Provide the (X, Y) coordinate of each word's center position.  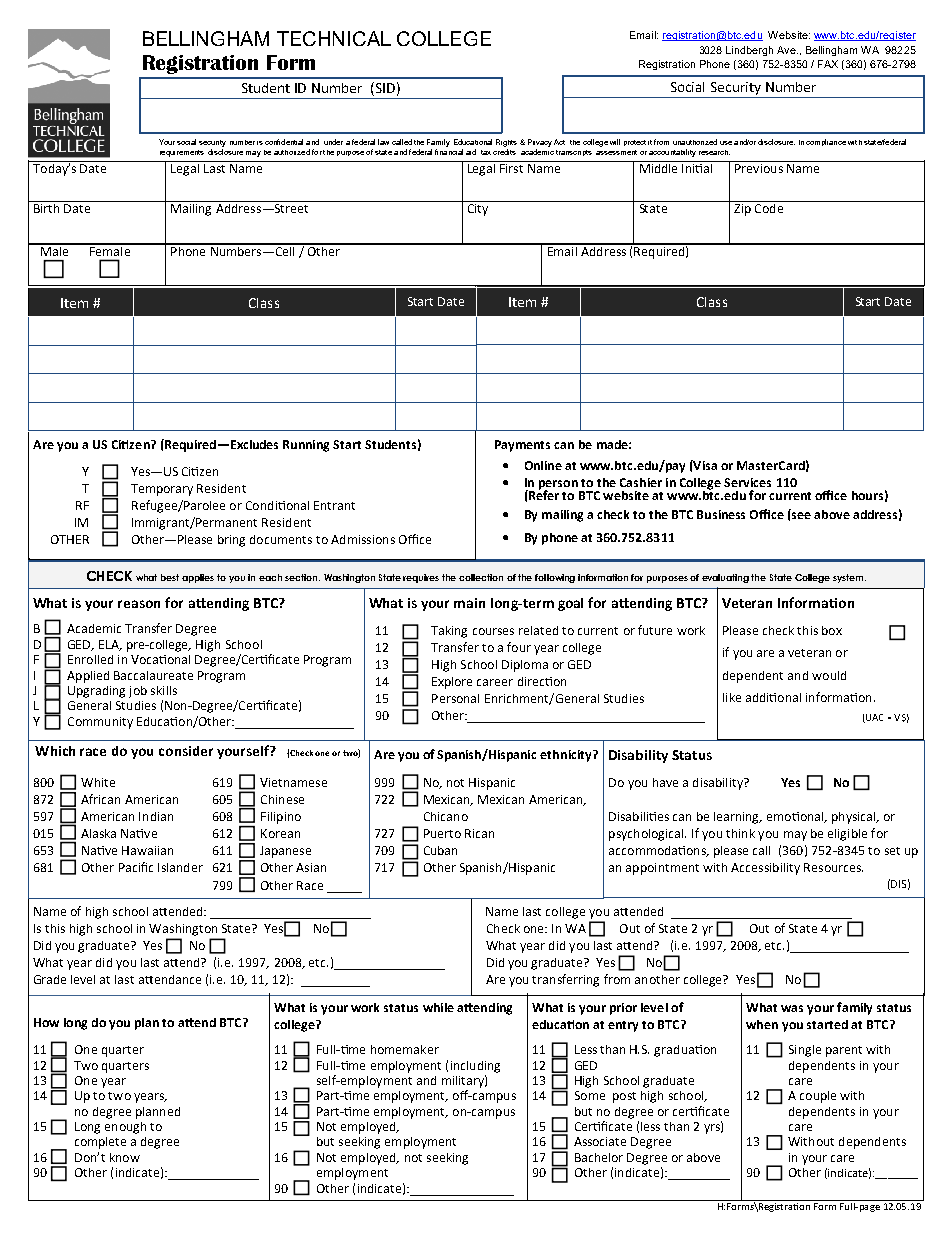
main (469, 603)
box (832, 630)
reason (139, 604)
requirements (182, 153)
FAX (828, 64)
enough (125, 1128)
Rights (506, 143)
